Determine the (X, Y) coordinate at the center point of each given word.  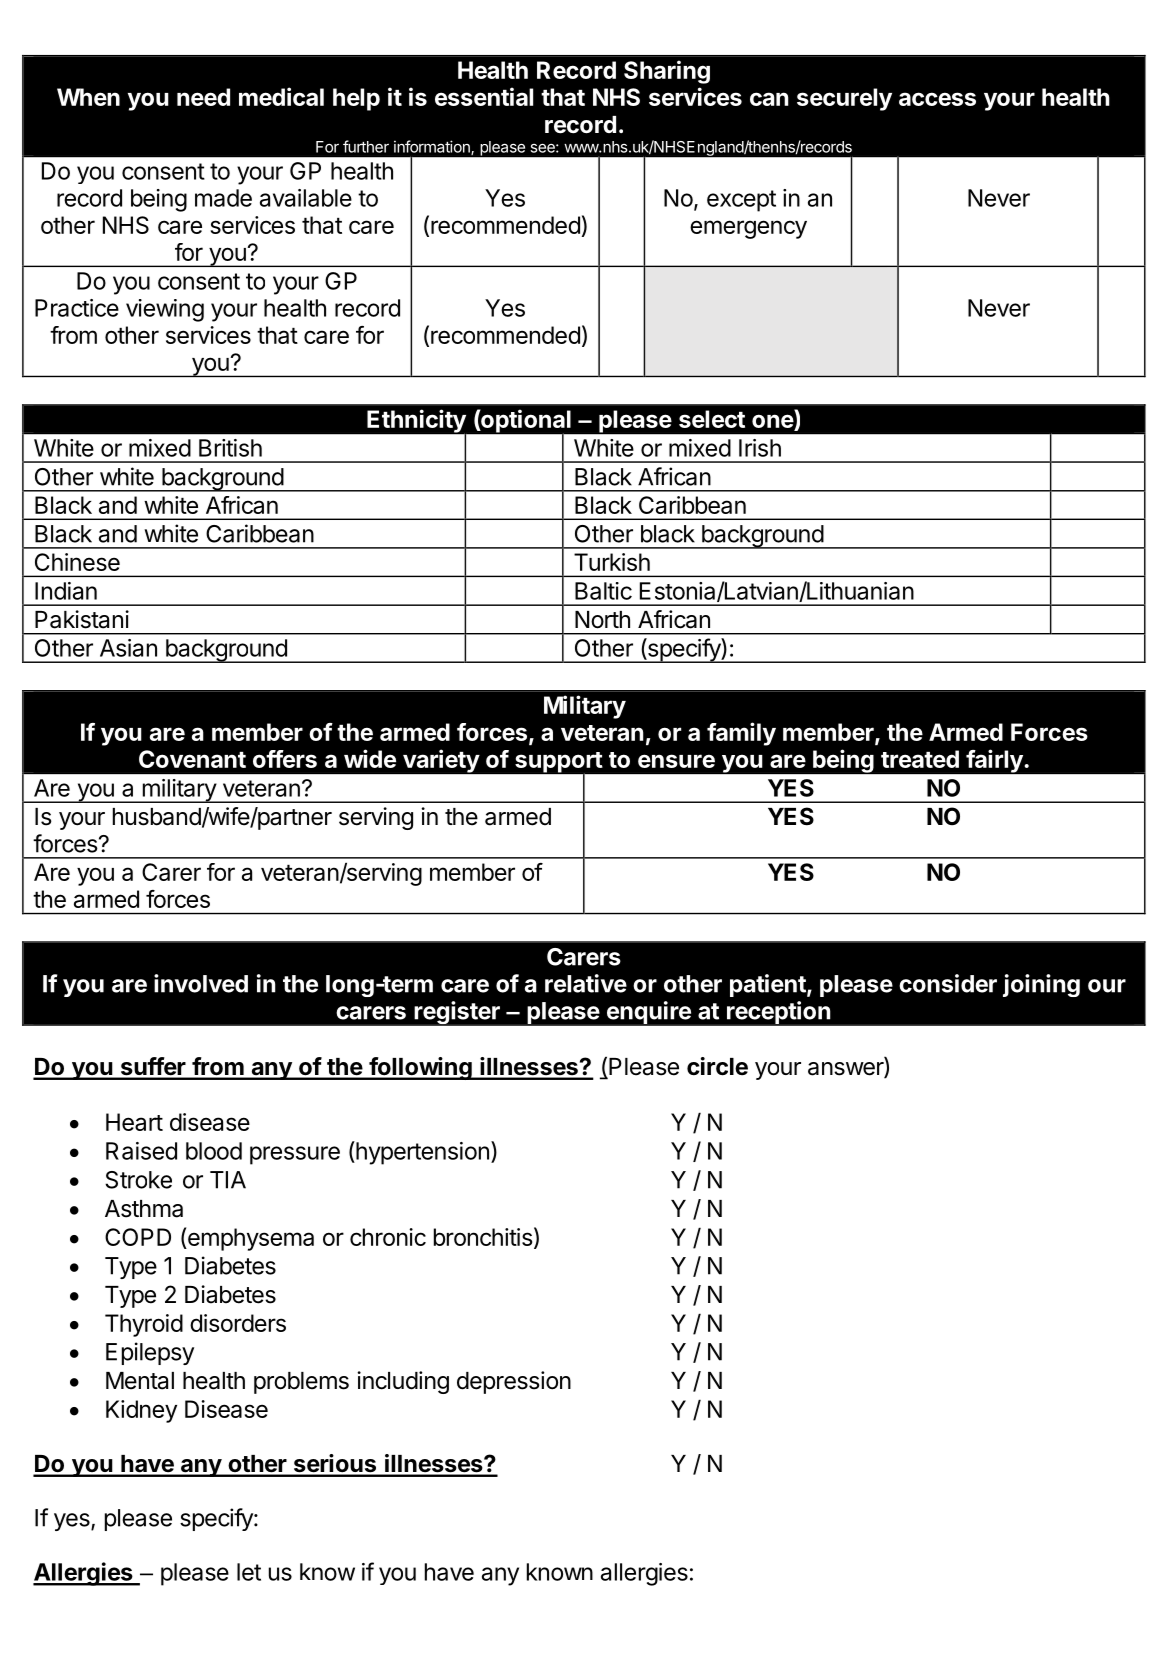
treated (920, 759)
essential (484, 96)
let (249, 1572)
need (203, 97)
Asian (128, 648)
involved (201, 983)
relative (586, 983)
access (937, 99)
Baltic (603, 591)
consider (948, 983)
